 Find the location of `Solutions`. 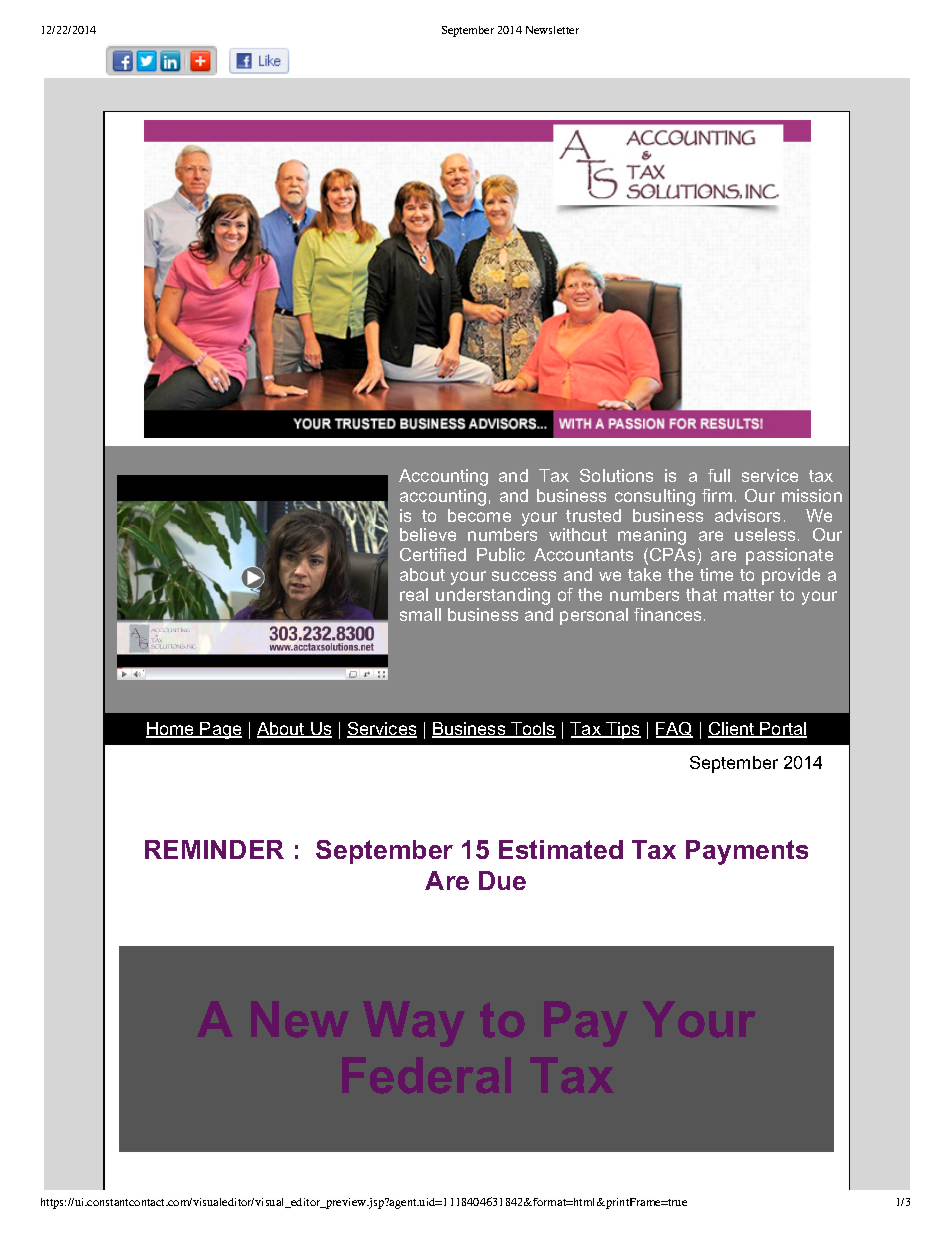

Solutions is located at coordinates (616, 475).
